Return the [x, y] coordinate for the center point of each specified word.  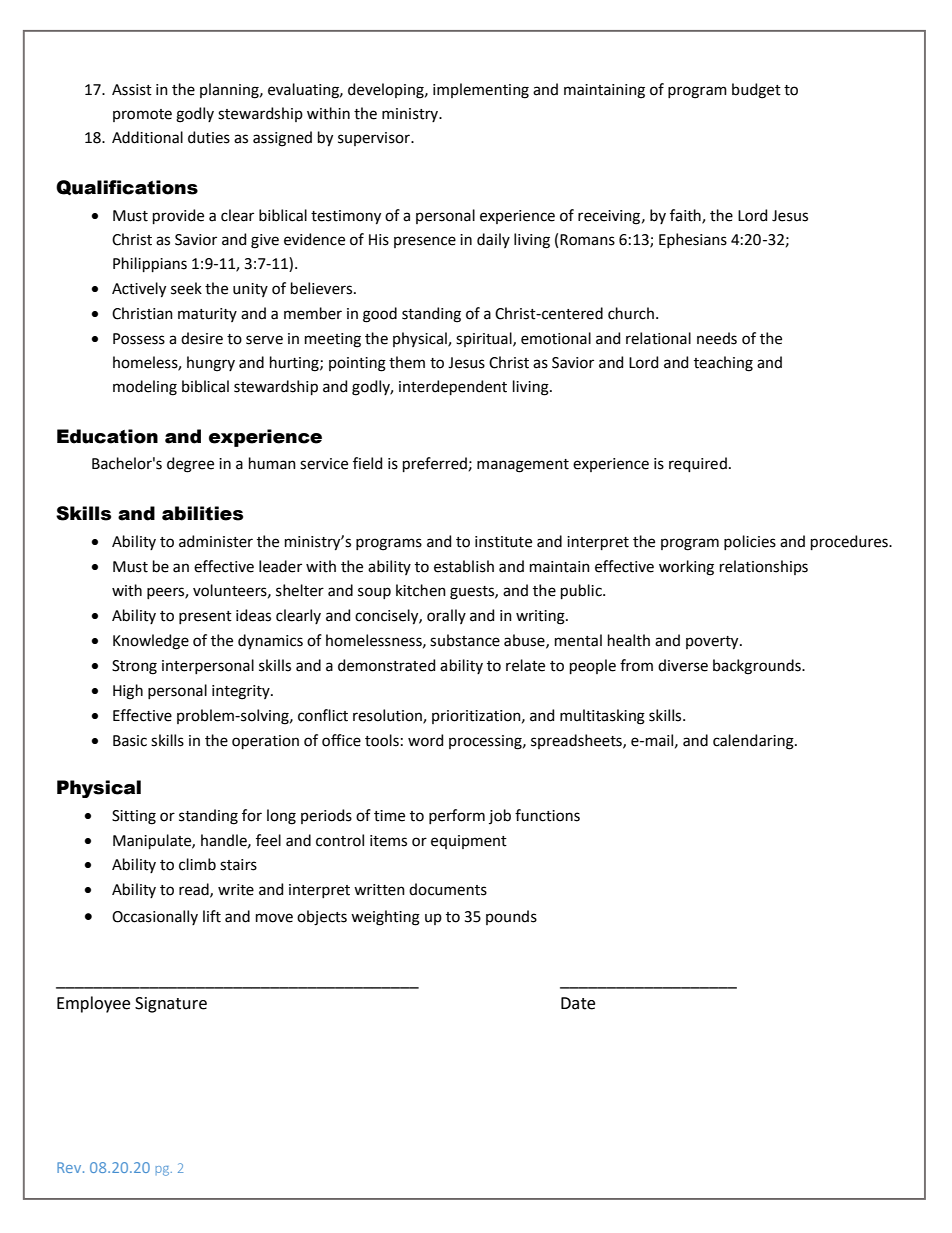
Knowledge [151, 642]
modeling [145, 388]
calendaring [754, 742]
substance [465, 640]
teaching [723, 364]
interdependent [453, 387]
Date [578, 1003]
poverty [713, 643]
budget [756, 91]
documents [448, 889]
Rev [70, 1167]
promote [142, 115]
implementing [481, 91]
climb [197, 864]
